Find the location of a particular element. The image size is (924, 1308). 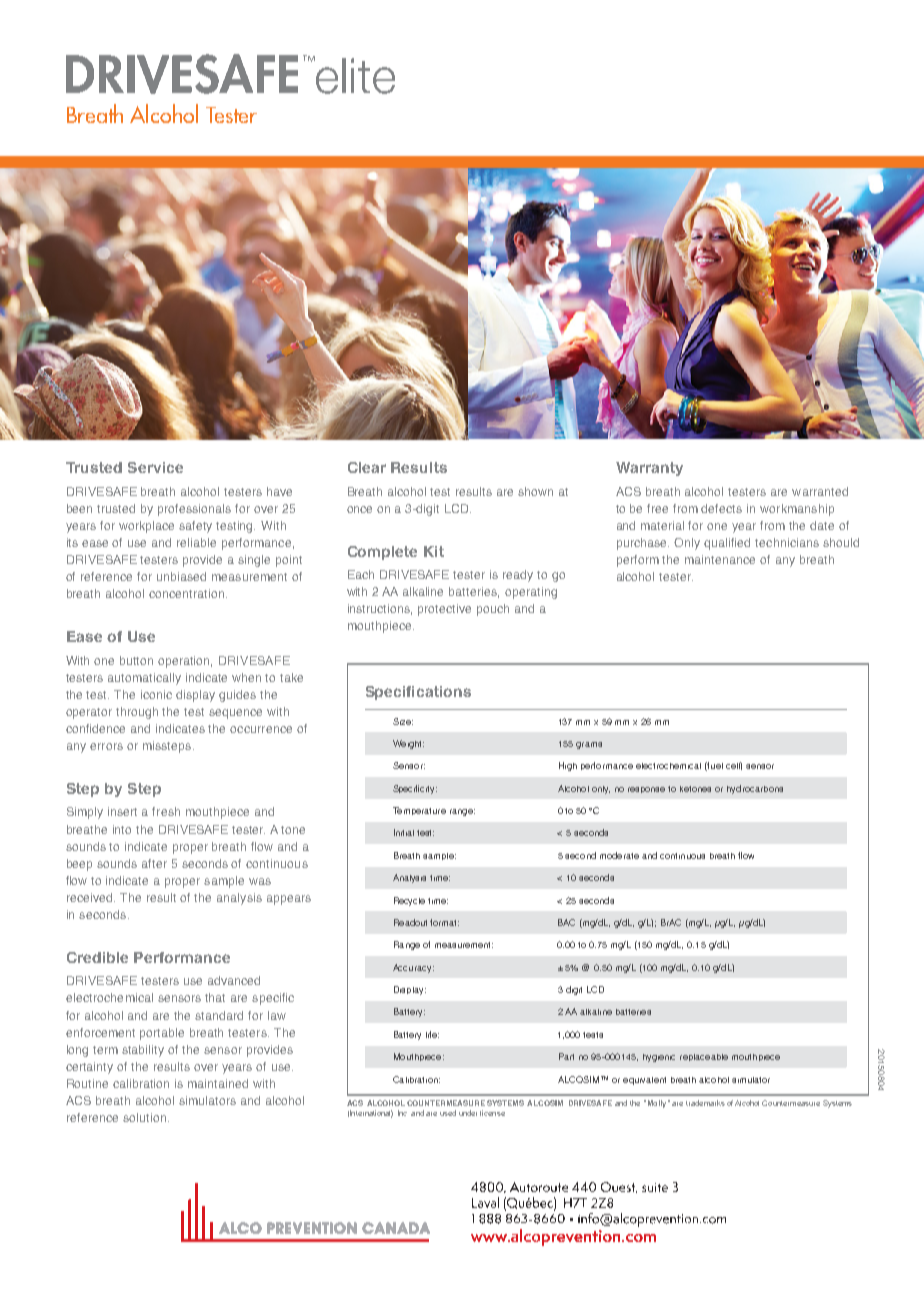

moderate is located at coordinates (619, 855).
